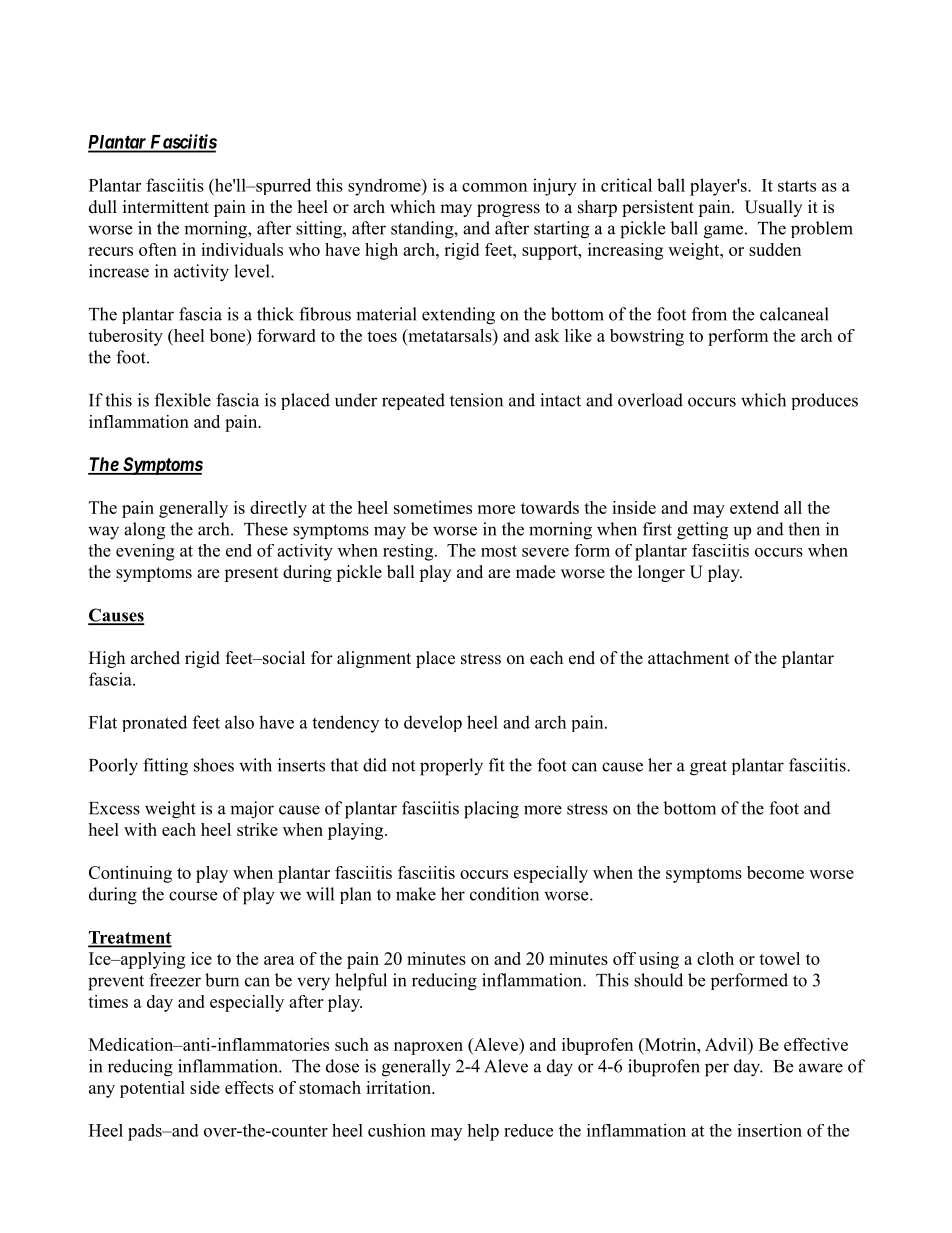 Image resolution: width=952 pixels, height=1233 pixels. Describe the element at coordinates (508, 210) in the screenshot. I see `progress` at that location.
